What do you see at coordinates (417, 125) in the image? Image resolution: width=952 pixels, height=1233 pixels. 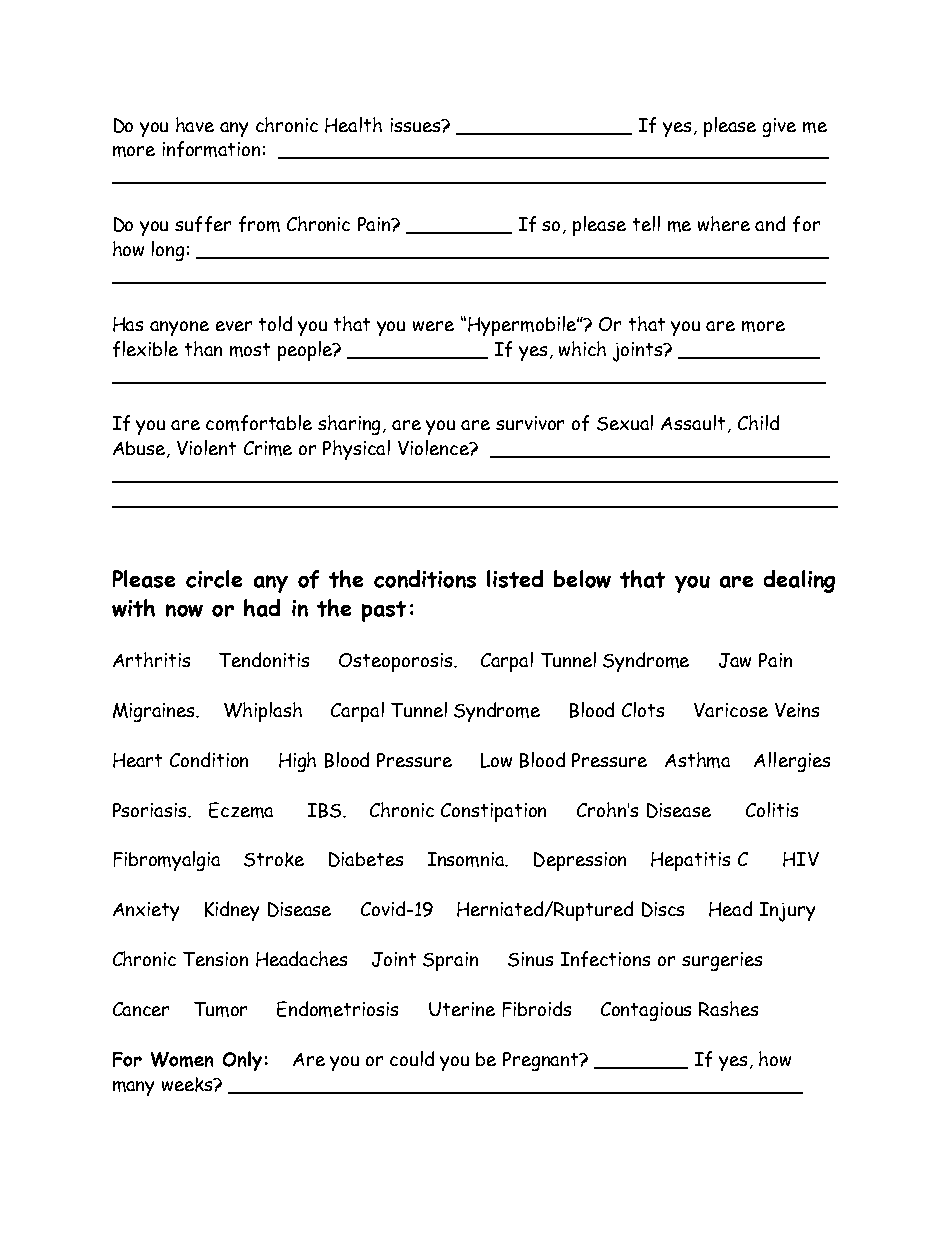 I see `issues` at bounding box center [417, 125].
